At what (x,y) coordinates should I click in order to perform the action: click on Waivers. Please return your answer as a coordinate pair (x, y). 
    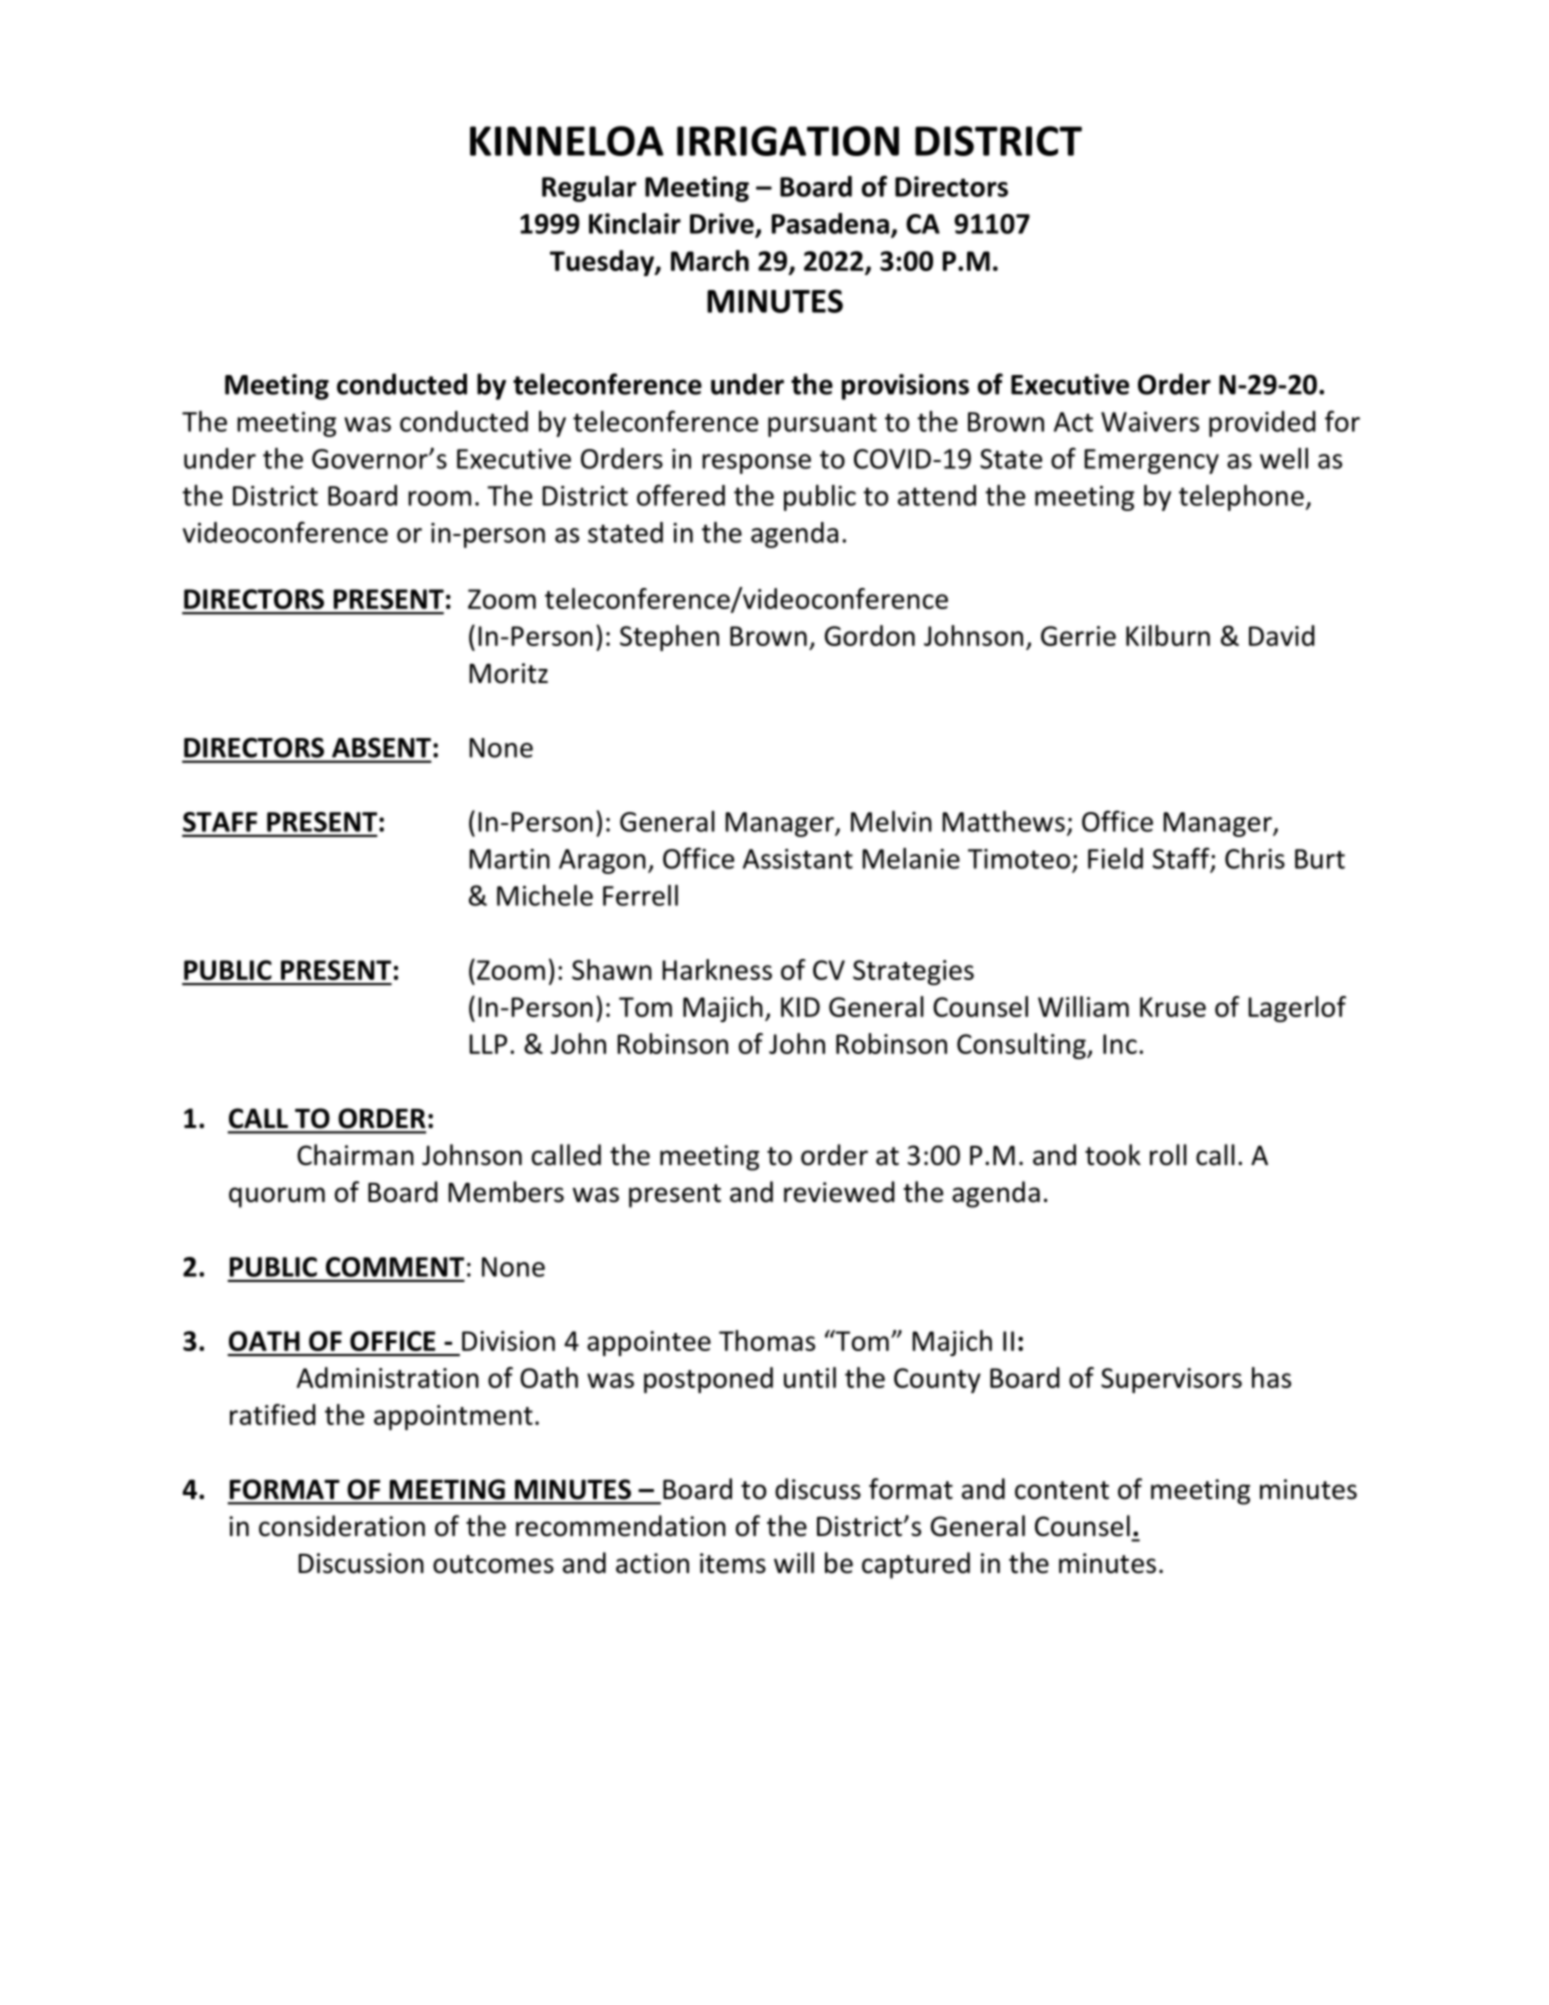
    Looking at the image, I should click on (1150, 422).
